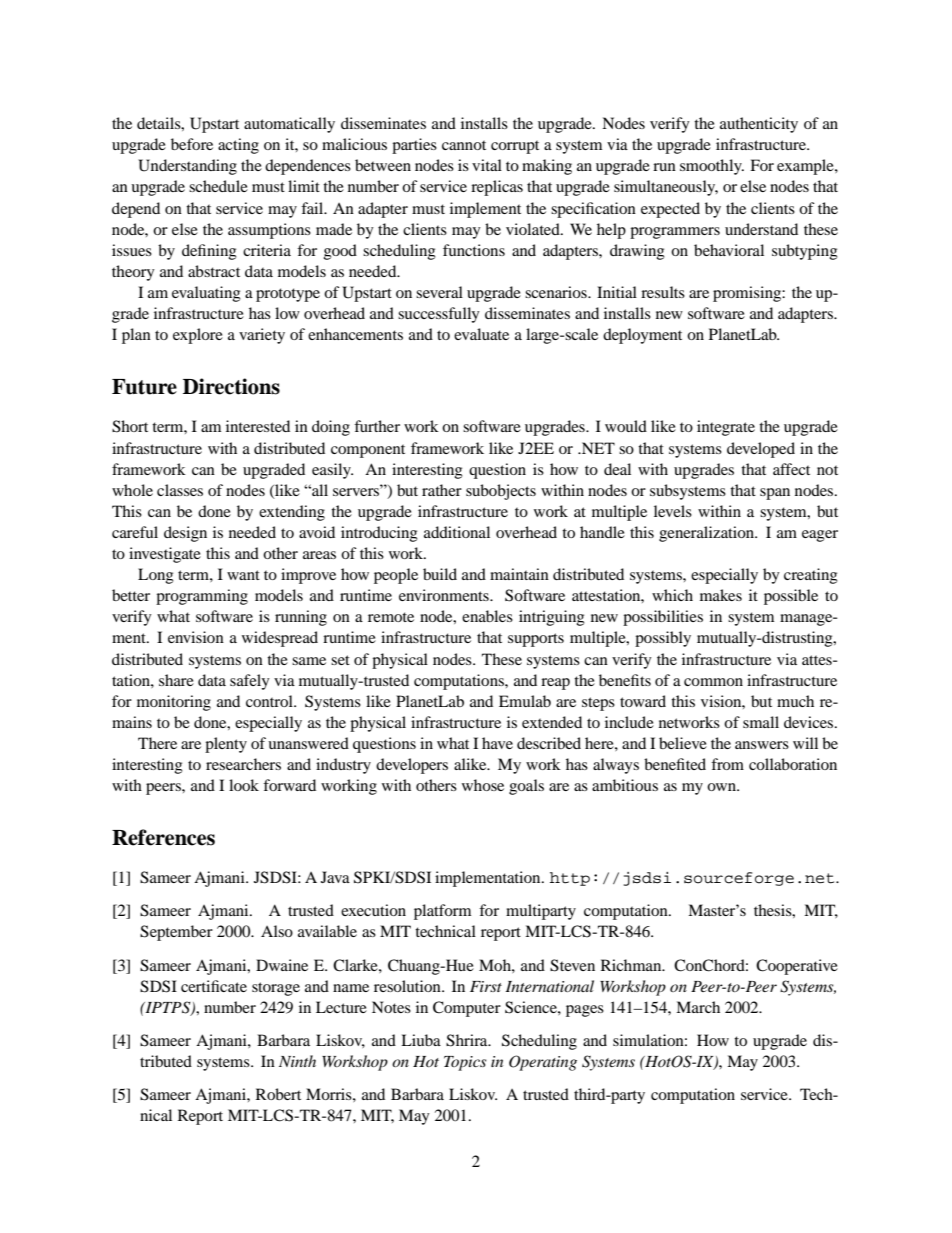  Describe the element at coordinates (278, 1094) in the screenshot. I see `Robert` at that location.
